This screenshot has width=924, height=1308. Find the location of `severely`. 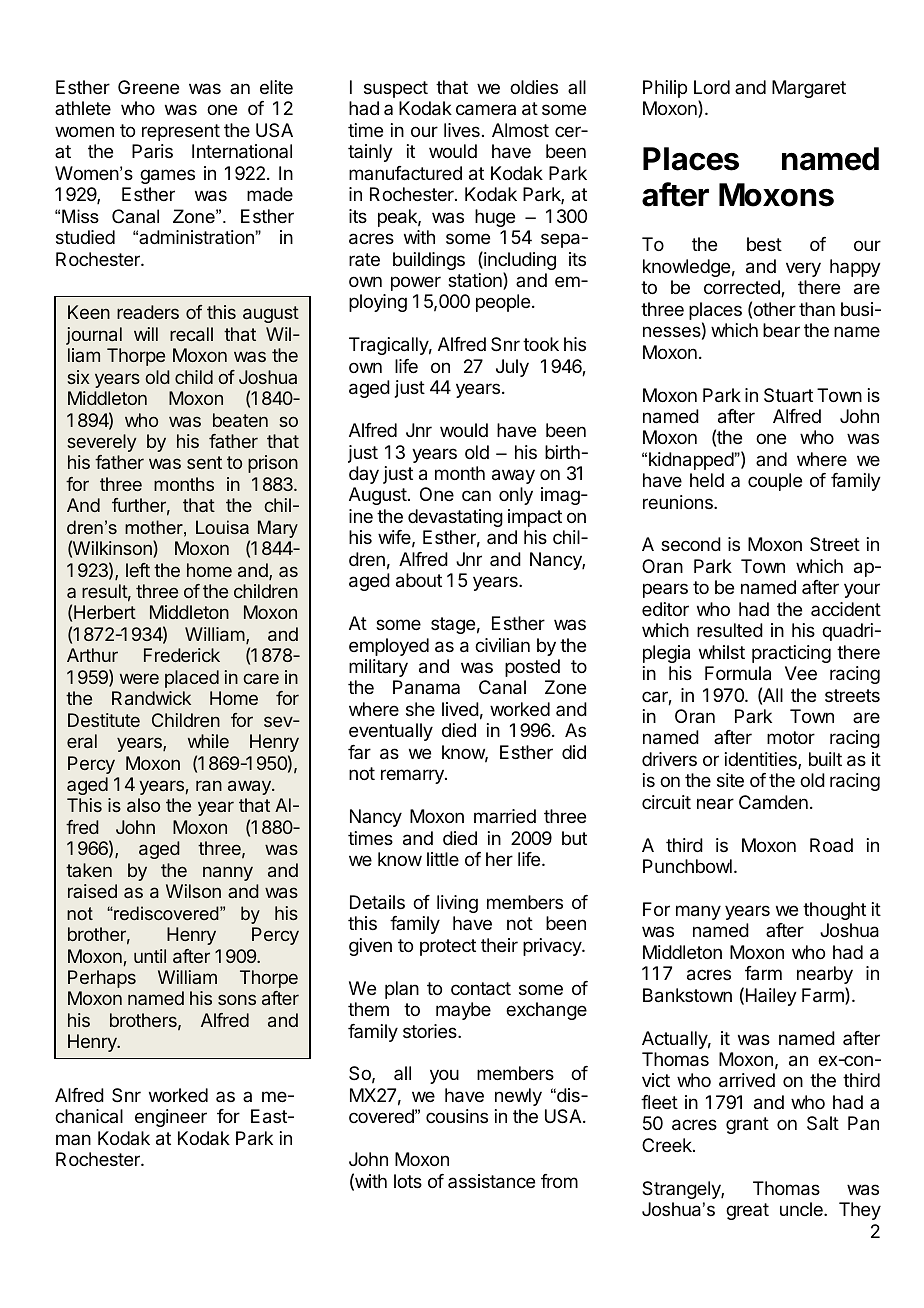

severely is located at coordinates (101, 443).
